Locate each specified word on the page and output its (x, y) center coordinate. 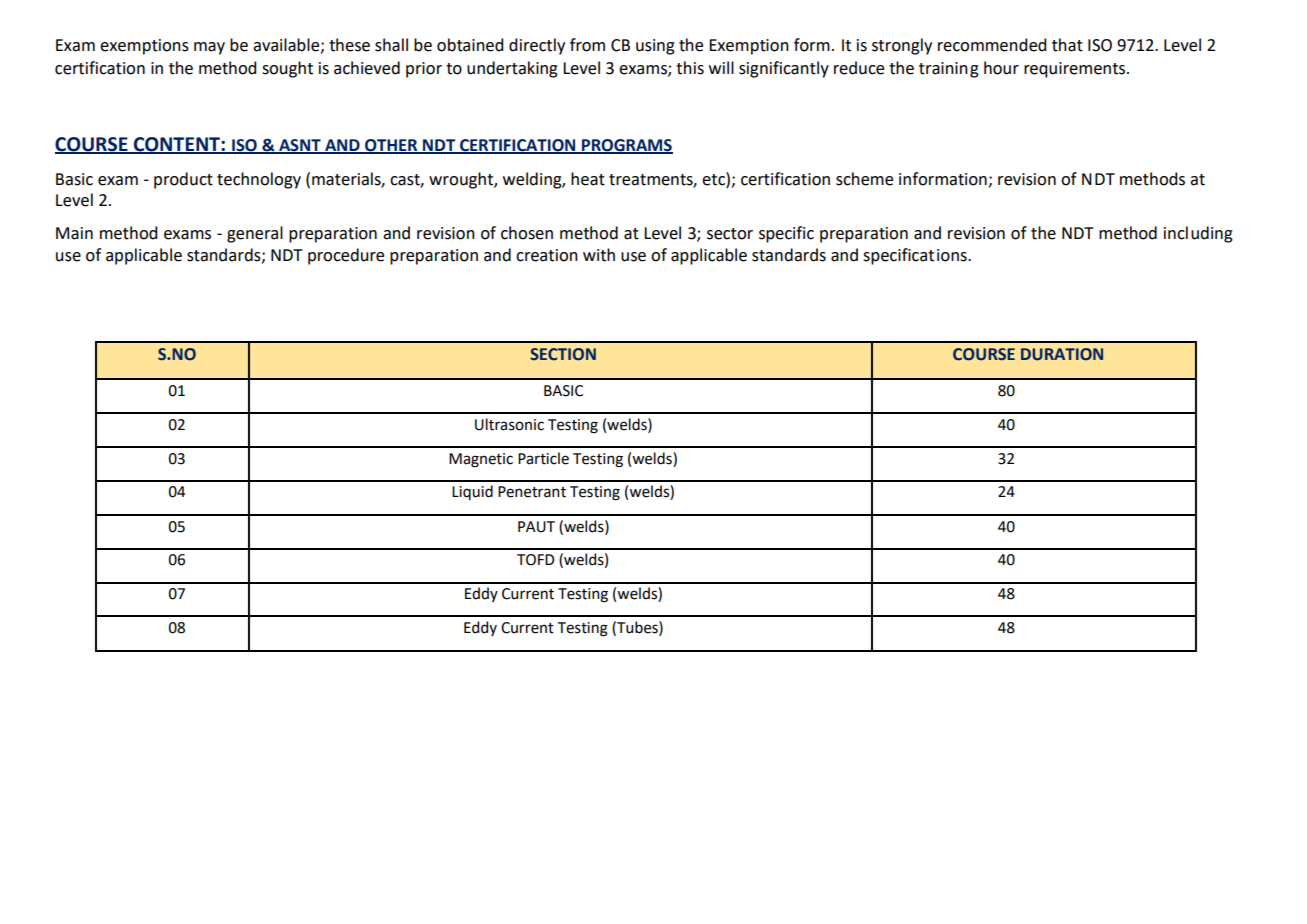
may (209, 48)
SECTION (563, 354)
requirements (1076, 70)
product (183, 180)
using (655, 47)
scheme (864, 179)
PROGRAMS (626, 146)
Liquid (472, 492)
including (1198, 234)
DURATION (1062, 354)
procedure (346, 256)
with (599, 255)
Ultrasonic (509, 424)
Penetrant (532, 492)
